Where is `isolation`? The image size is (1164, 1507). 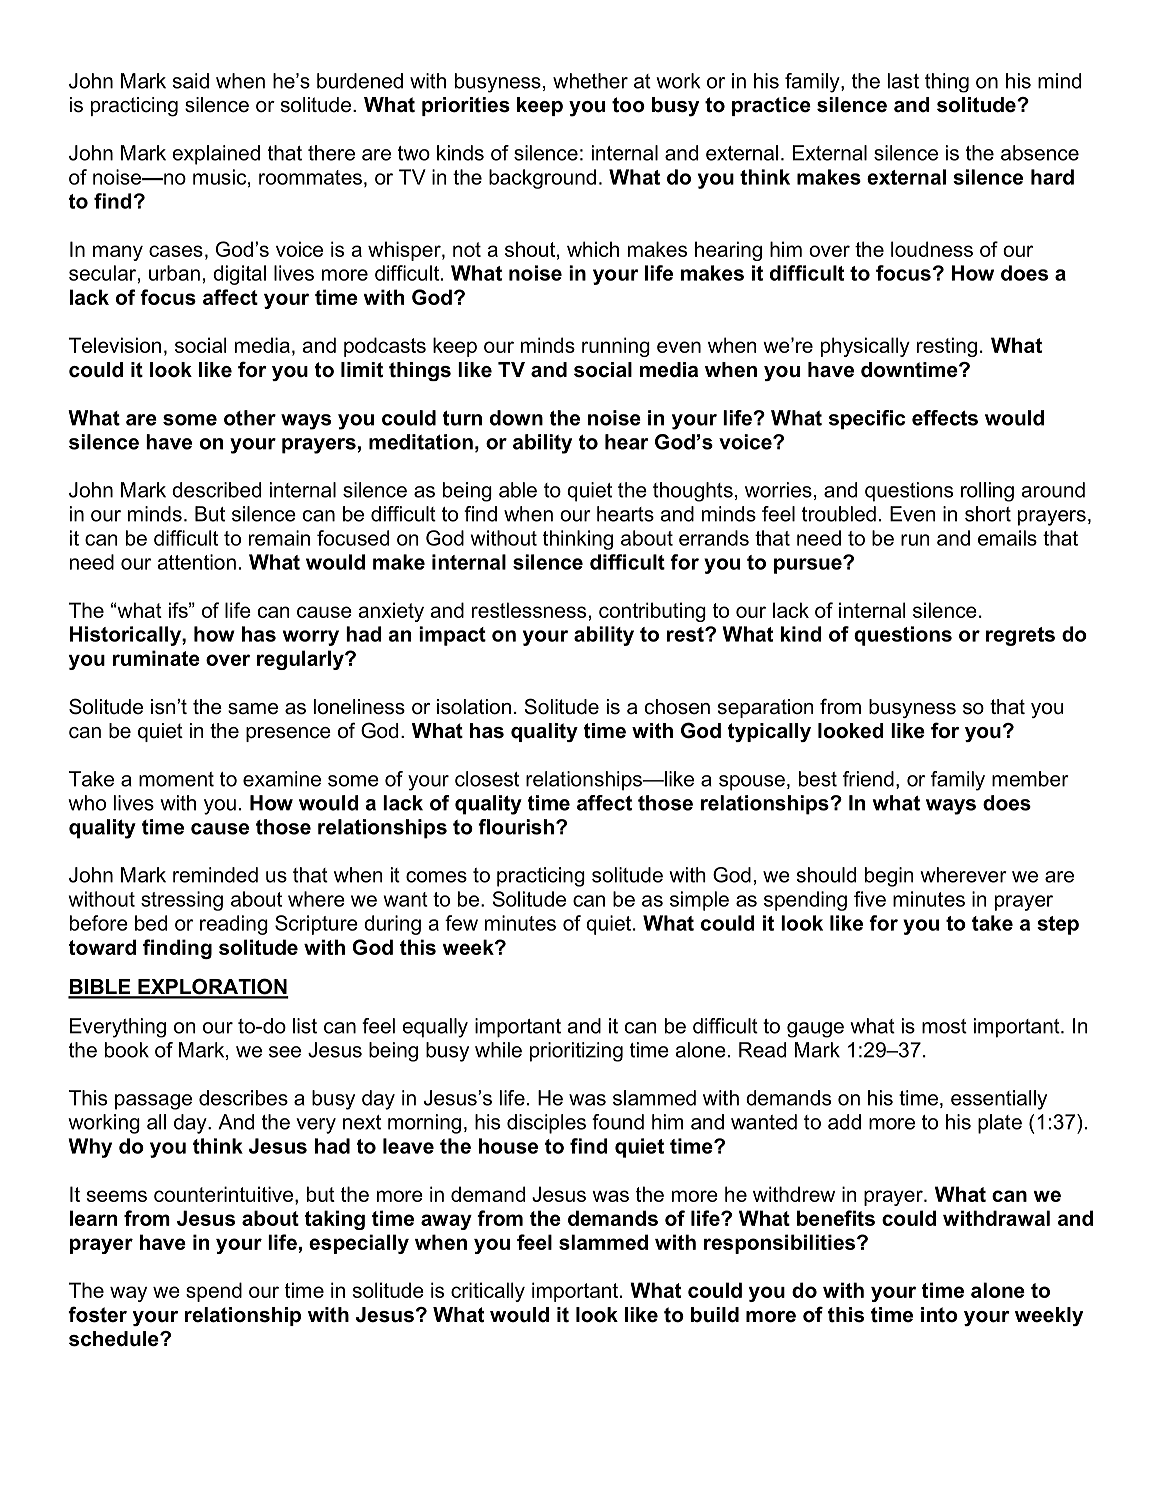 isolation is located at coordinates (474, 707).
